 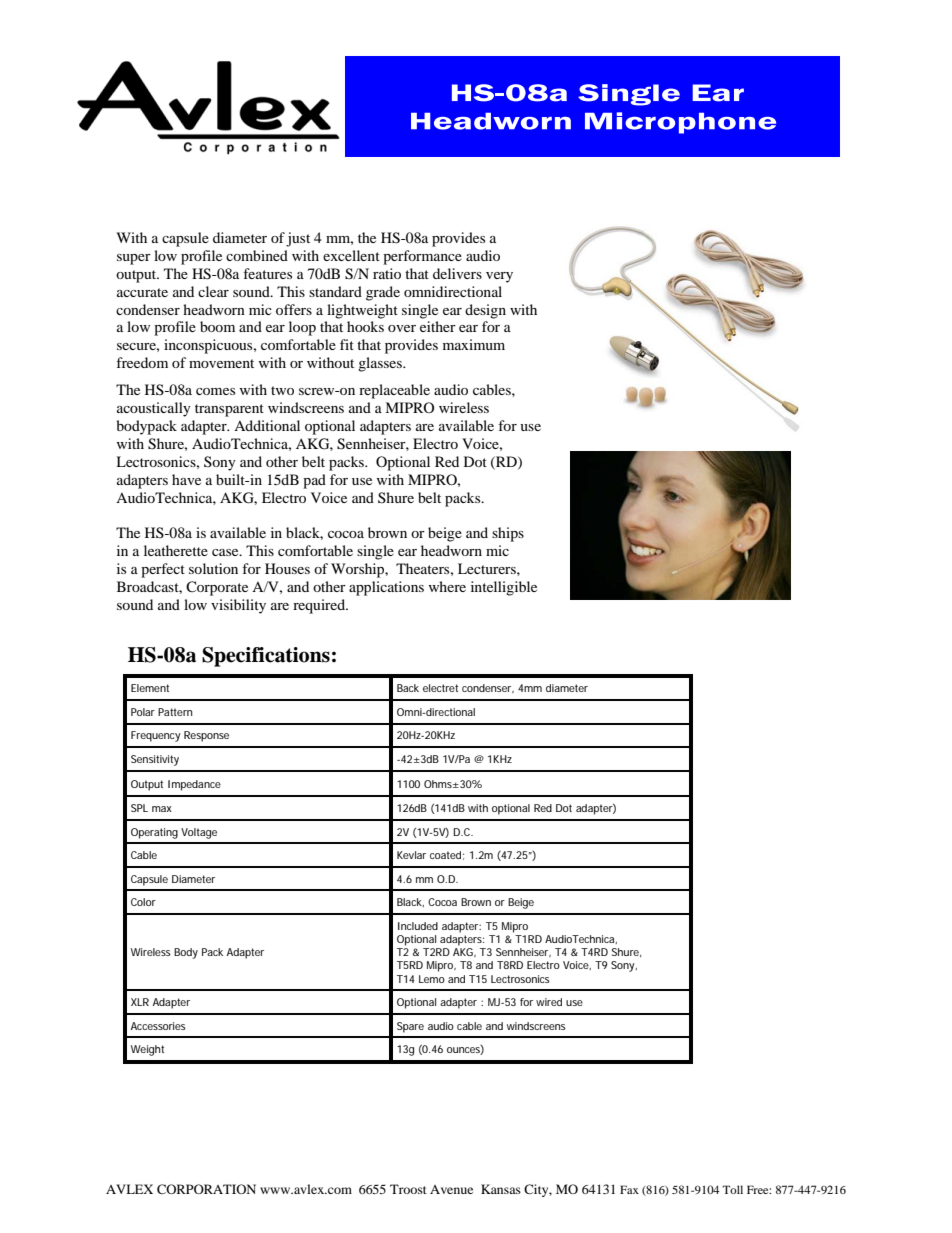 I want to click on very, so click(x=499, y=277).
